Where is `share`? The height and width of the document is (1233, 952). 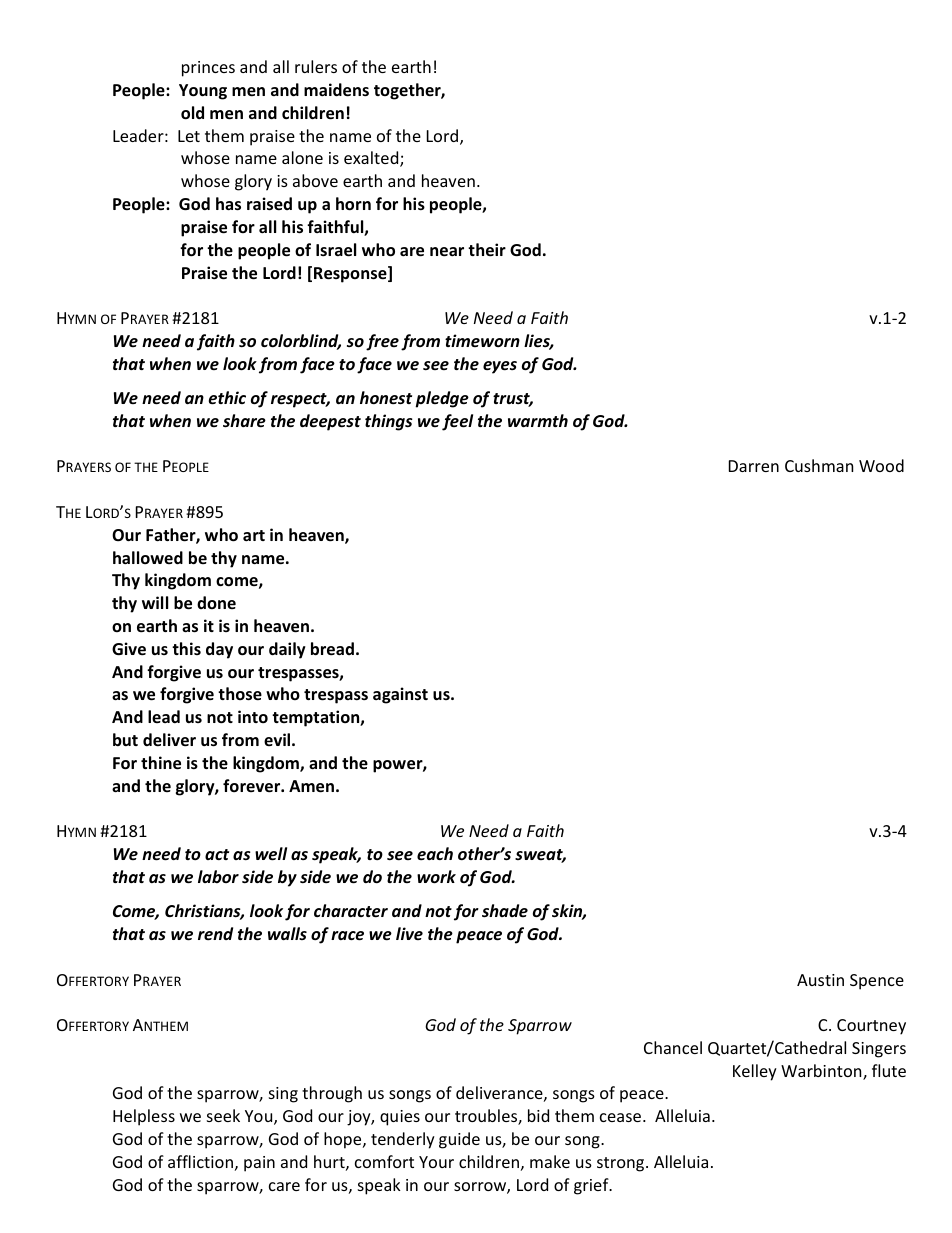
share is located at coordinates (244, 421).
